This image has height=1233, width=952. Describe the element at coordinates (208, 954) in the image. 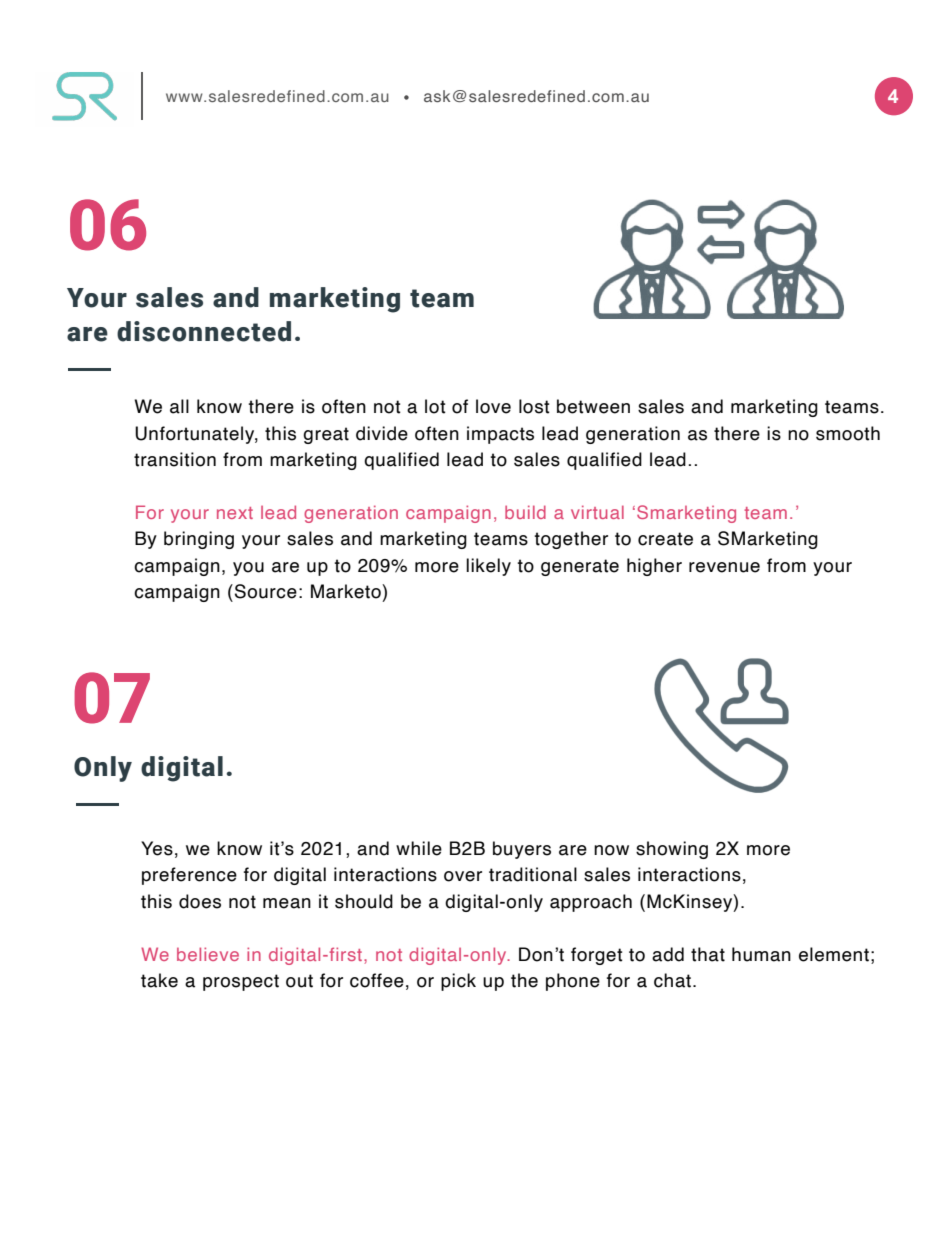

I see `believe` at that location.
